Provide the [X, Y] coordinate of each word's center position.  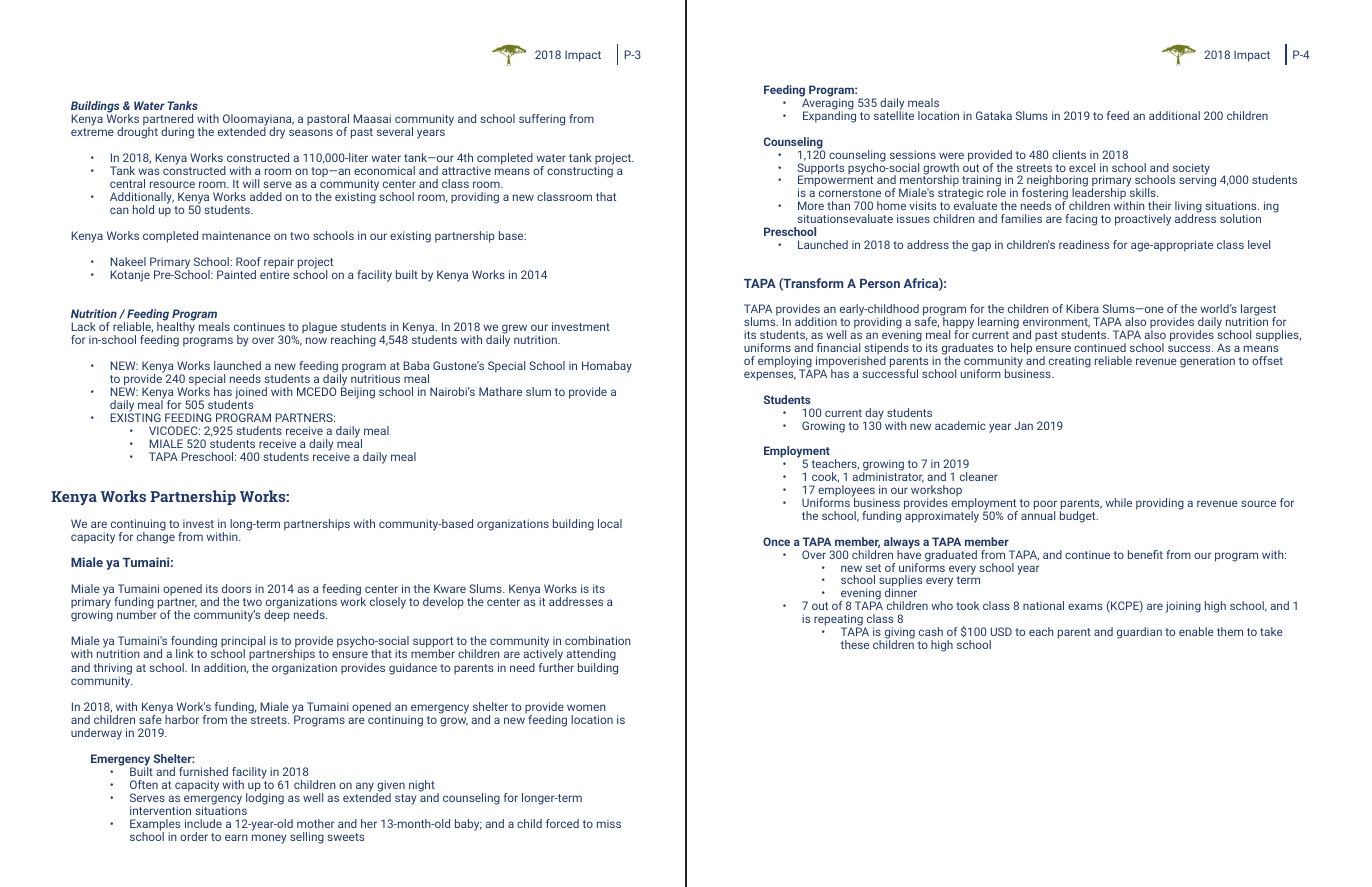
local [610, 523]
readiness [1084, 244]
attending [591, 656]
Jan [1023, 425]
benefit [1145, 554]
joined [251, 394]
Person [880, 283]
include [203, 823]
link [185, 653]
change [156, 538]
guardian [1139, 633]
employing [785, 363]
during [177, 133]
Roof [248, 261]
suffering [542, 120]
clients [1069, 154]
